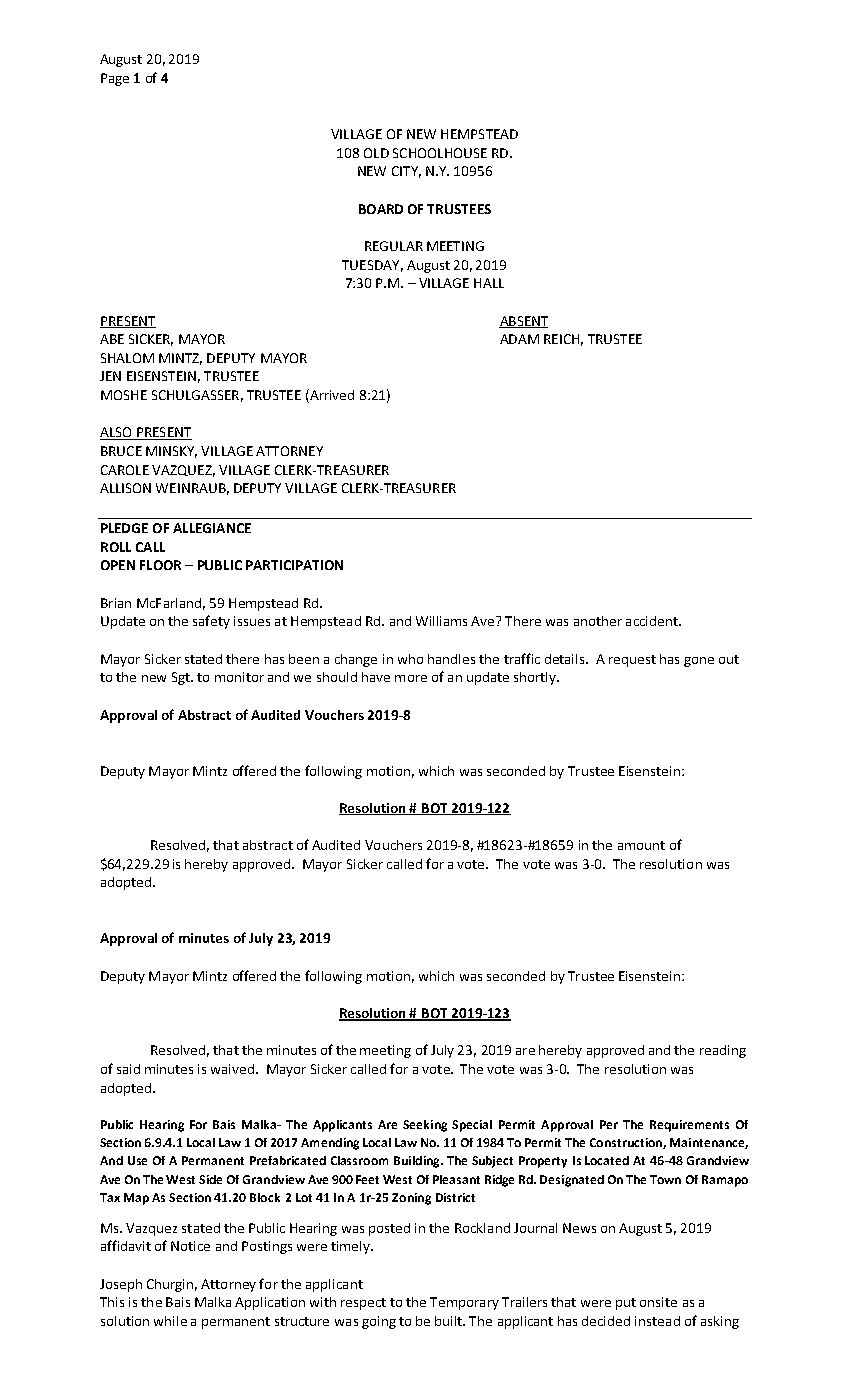 The width and height of the page is (849, 1400). Describe the element at coordinates (519, 339) in the page. I see `ADAM` at that location.
